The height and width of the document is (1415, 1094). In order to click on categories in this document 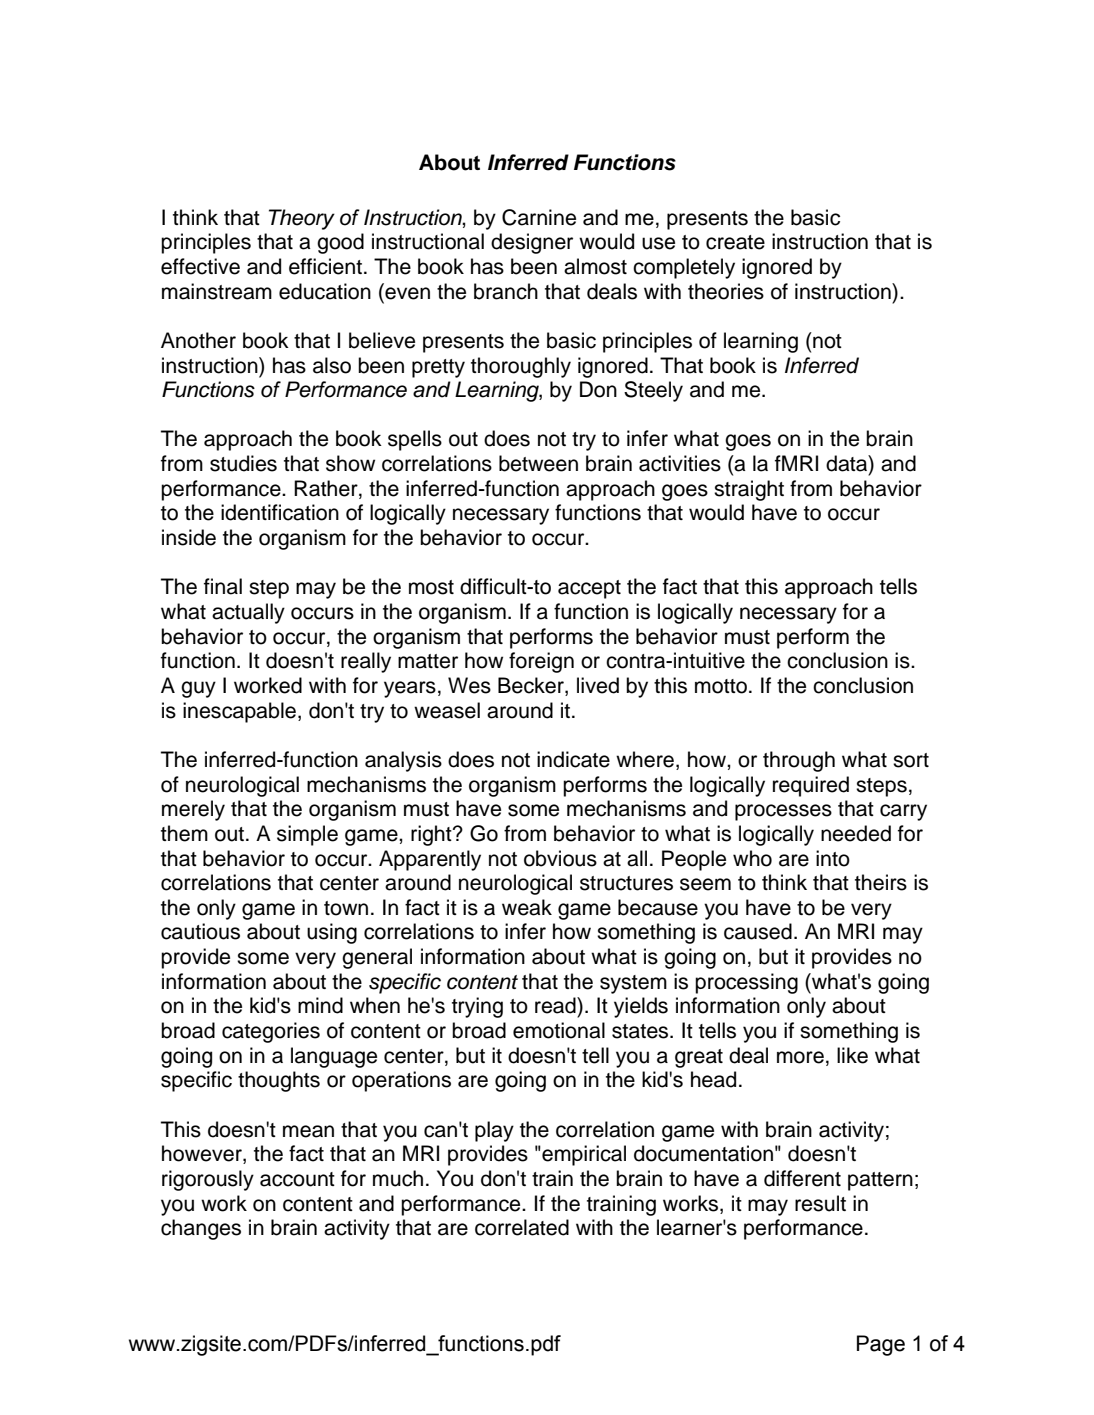, I will do `click(271, 1032)`.
